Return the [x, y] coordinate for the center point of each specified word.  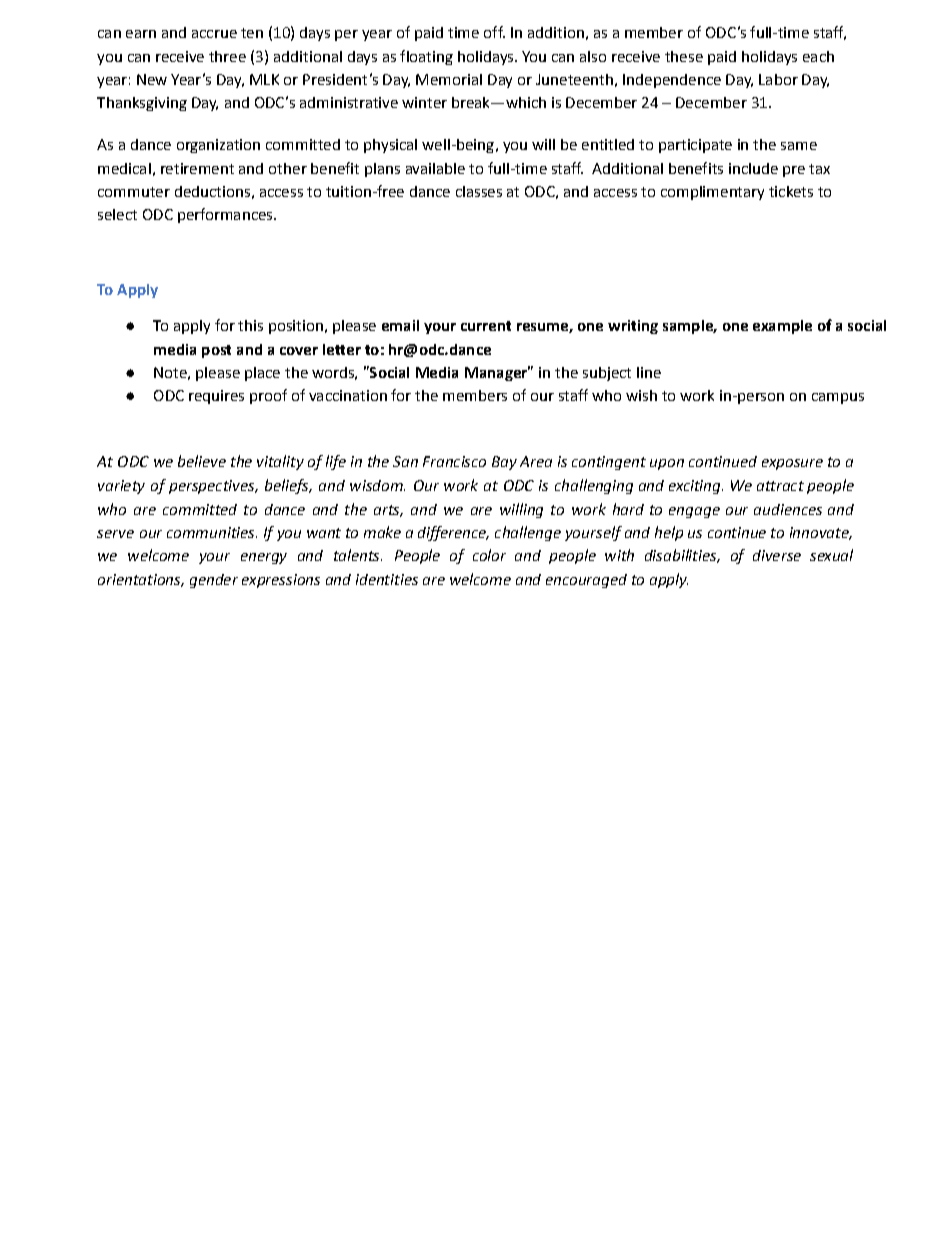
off [494, 32]
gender [214, 581]
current [486, 326]
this [250, 325]
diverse [777, 555]
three [227, 56]
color [489, 555]
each [818, 56]
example [782, 327]
